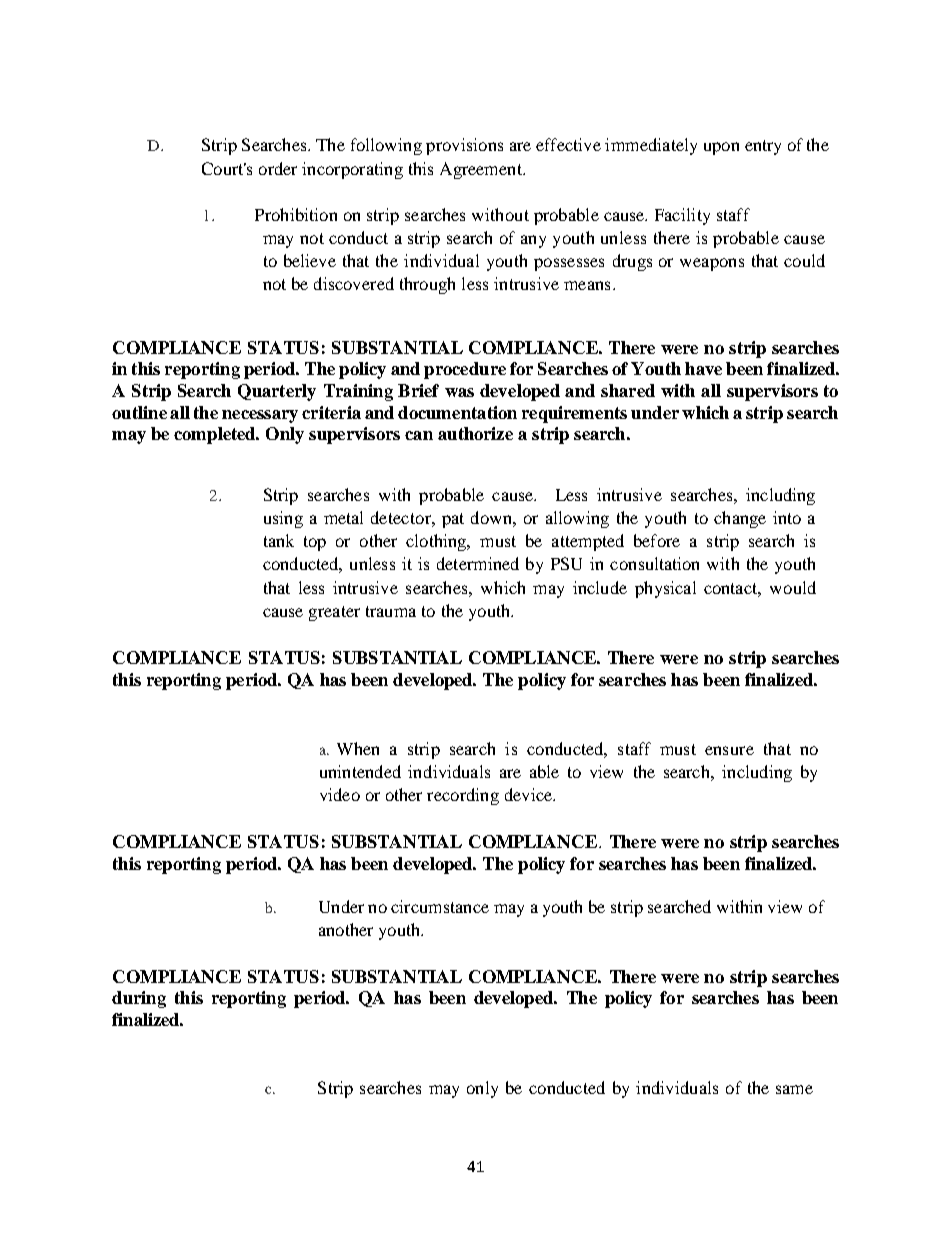  I want to click on greater, so click(334, 613).
